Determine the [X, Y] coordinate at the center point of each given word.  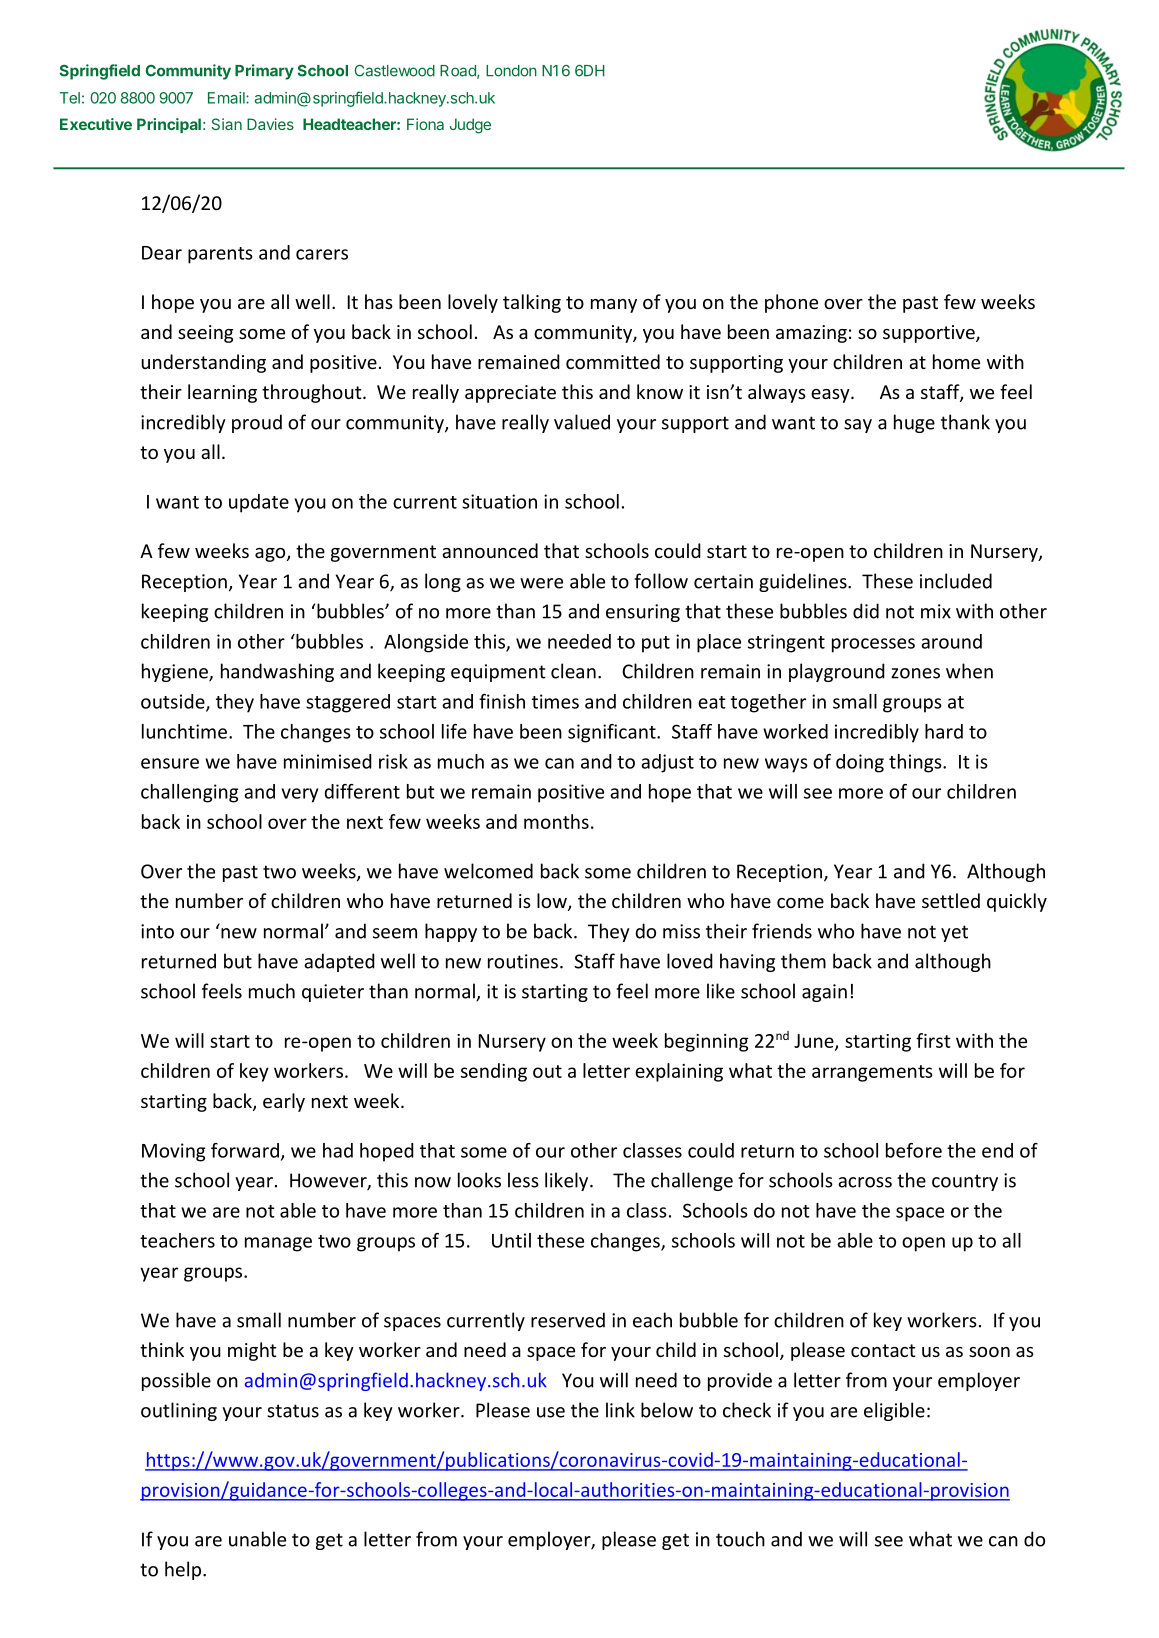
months [556, 821]
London [511, 71]
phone [791, 303]
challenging [189, 793]
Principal [169, 125]
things [916, 763]
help [183, 1570]
